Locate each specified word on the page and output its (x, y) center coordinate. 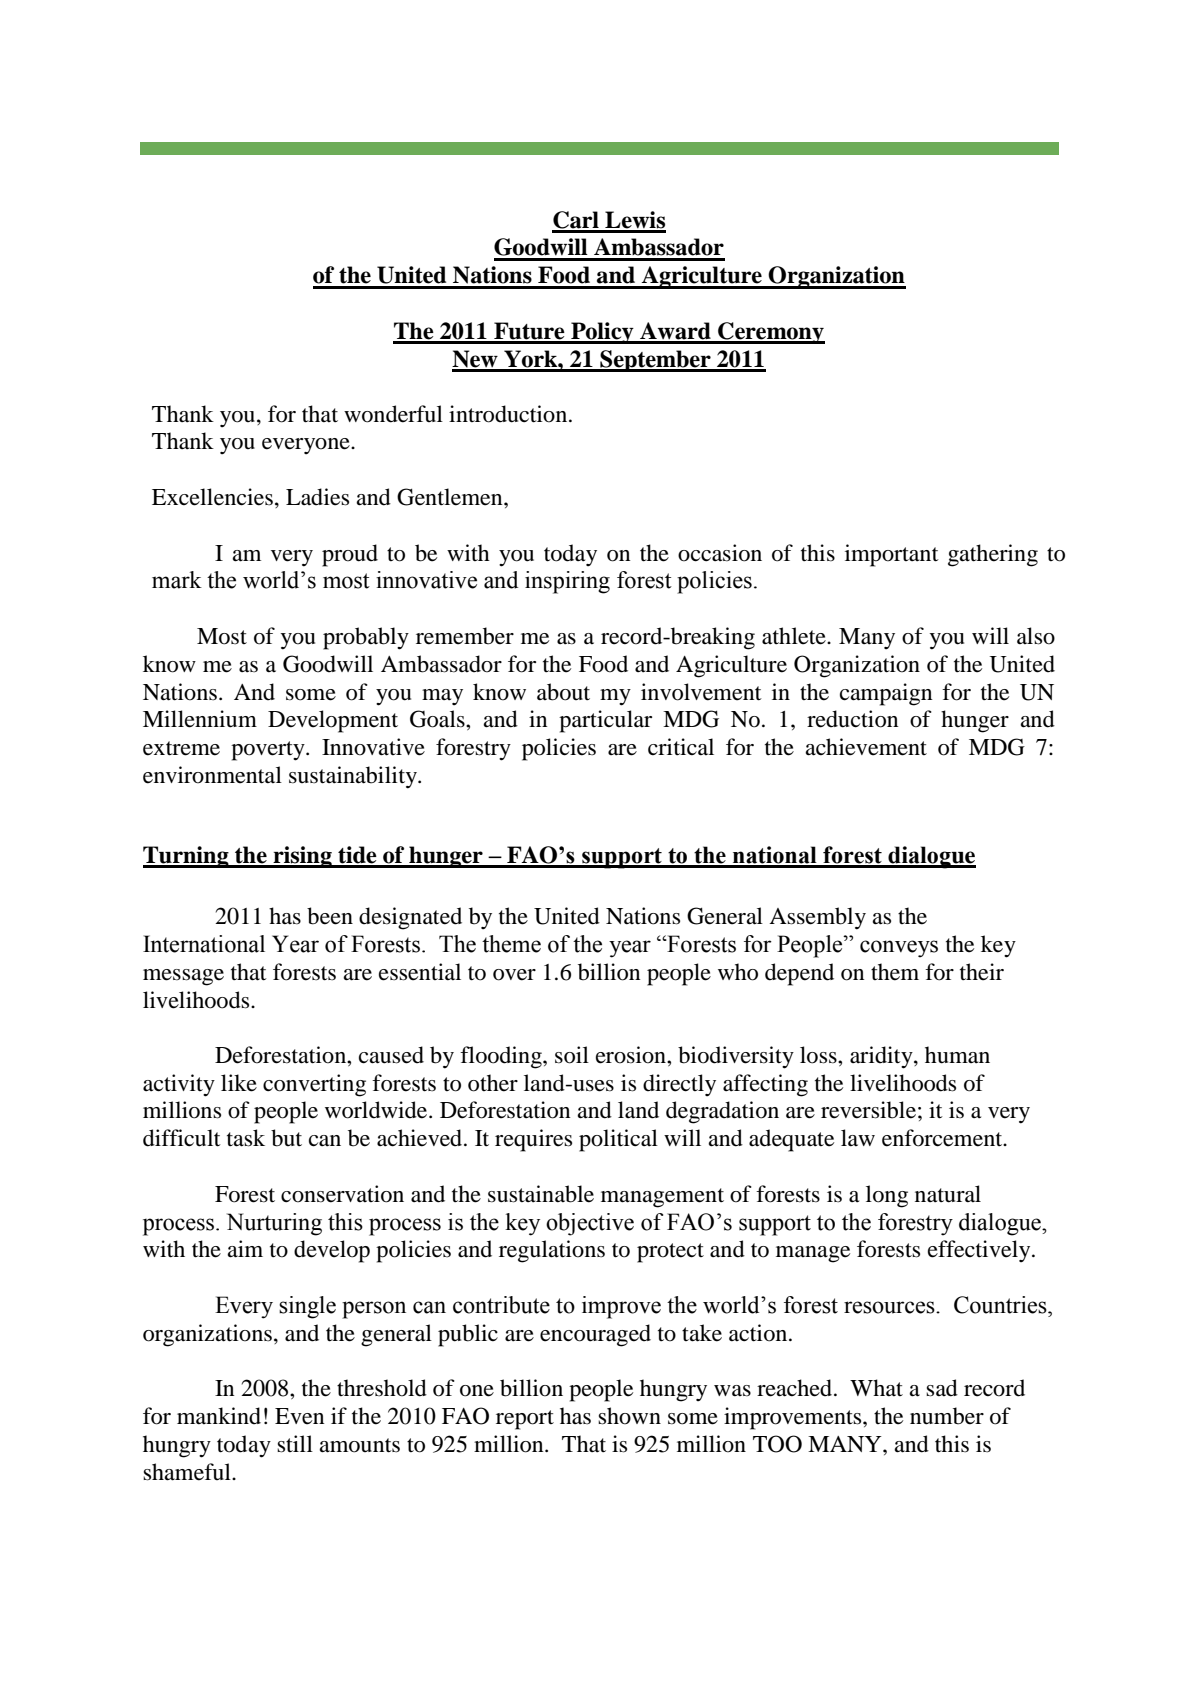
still (295, 1444)
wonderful (393, 414)
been (330, 916)
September (655, 361)
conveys (899, 949)
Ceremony (770, 333)
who (738, 972)
